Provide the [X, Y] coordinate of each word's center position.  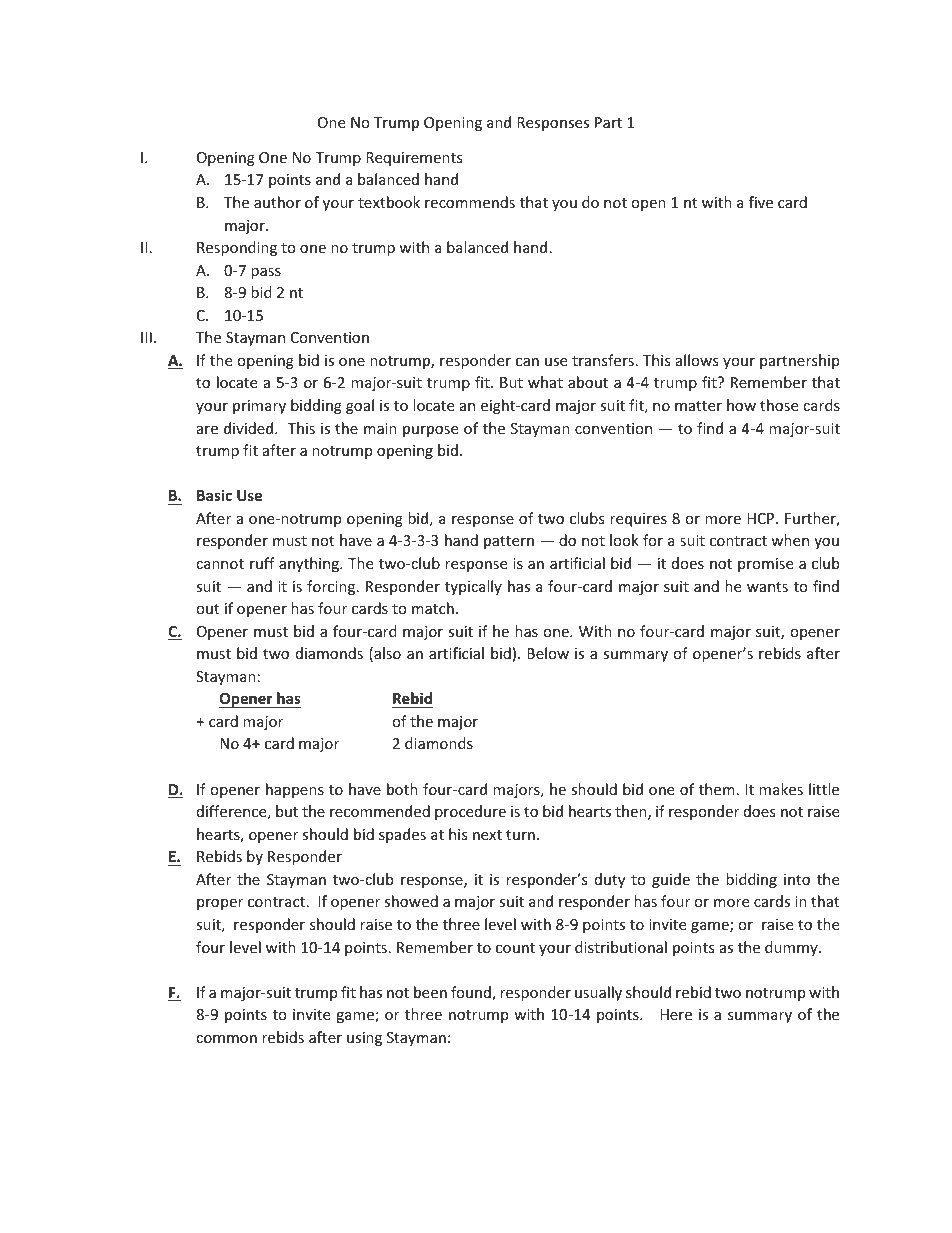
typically [473, 587]
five [761, 202]
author [277, 202]
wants [767, 587]
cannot [220, 564]
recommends [470, 202]
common [226, 1039]
